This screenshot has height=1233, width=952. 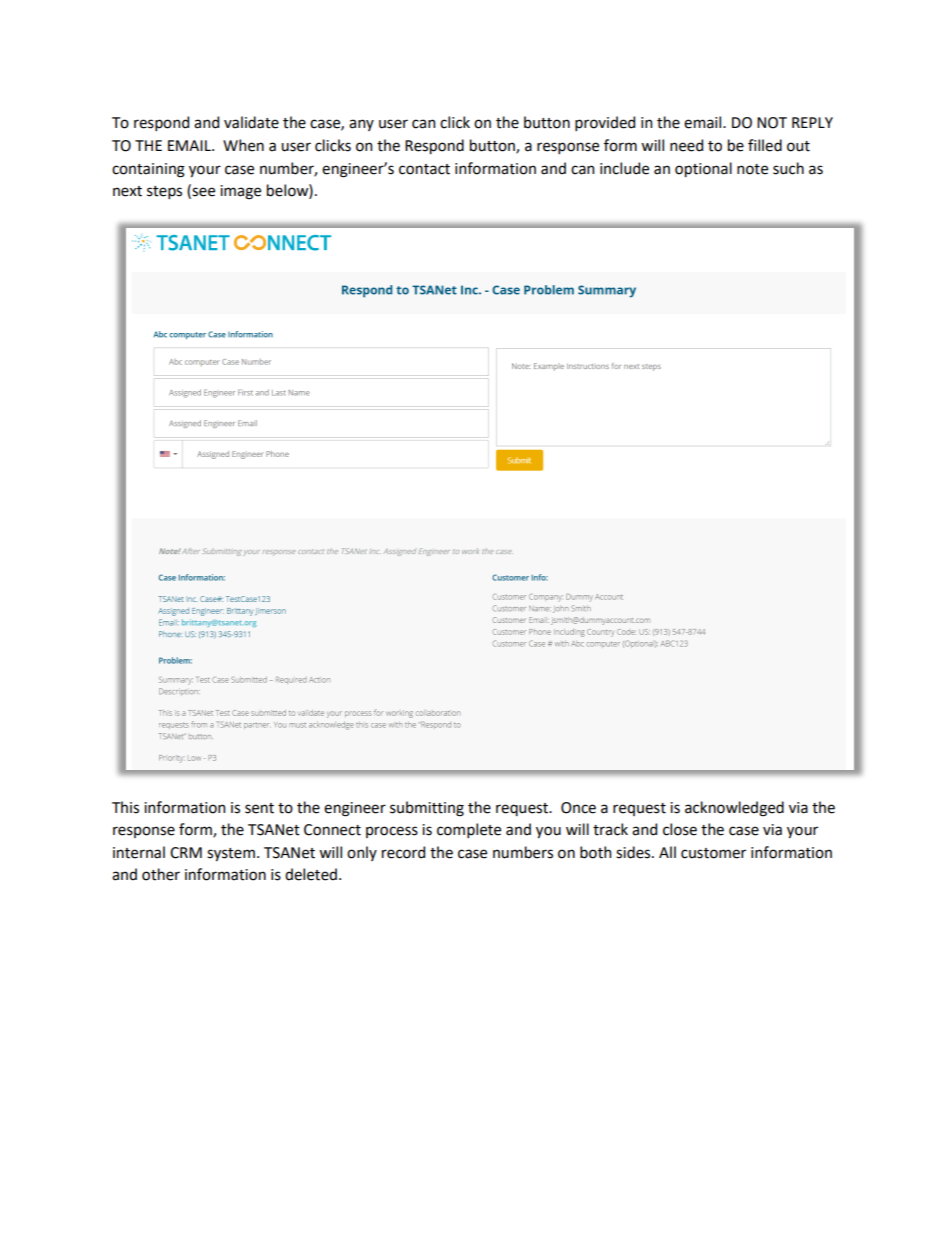 What do you see at coordinates (734, 809) in the screenshot?
I see `acknowledged` at bounding box center [734, 809].
